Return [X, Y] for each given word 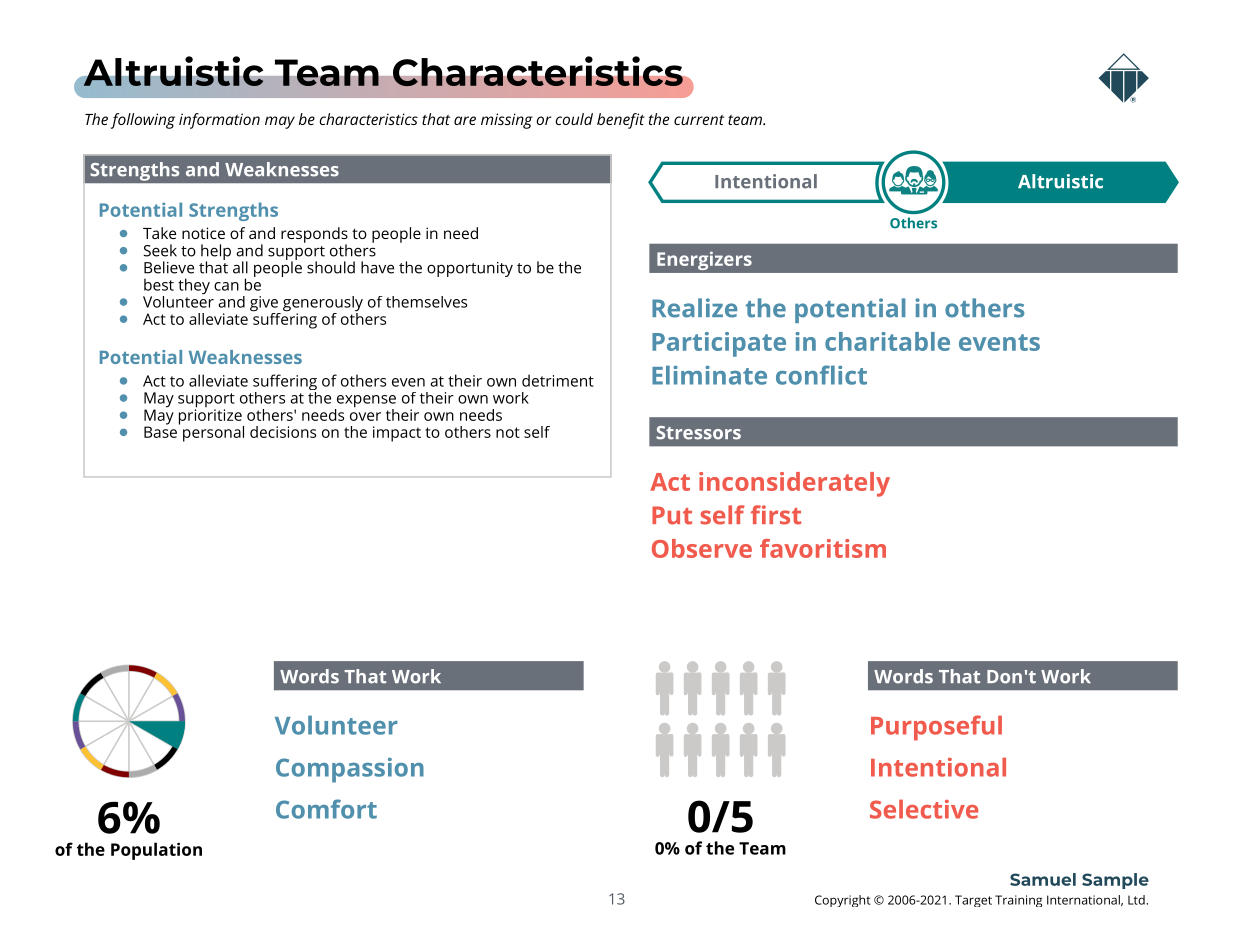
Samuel [1043, 879]
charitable [887, 341]
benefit [621, 121]
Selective [924, 809]
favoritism [823, 548]
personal [213, 434]
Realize [695, 308]
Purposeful [936, 728]
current [699, 120]
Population [156, 851]
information [219, 121]
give [265, 305]
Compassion [350, 770]
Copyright [843, 901]
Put [672, 515]
